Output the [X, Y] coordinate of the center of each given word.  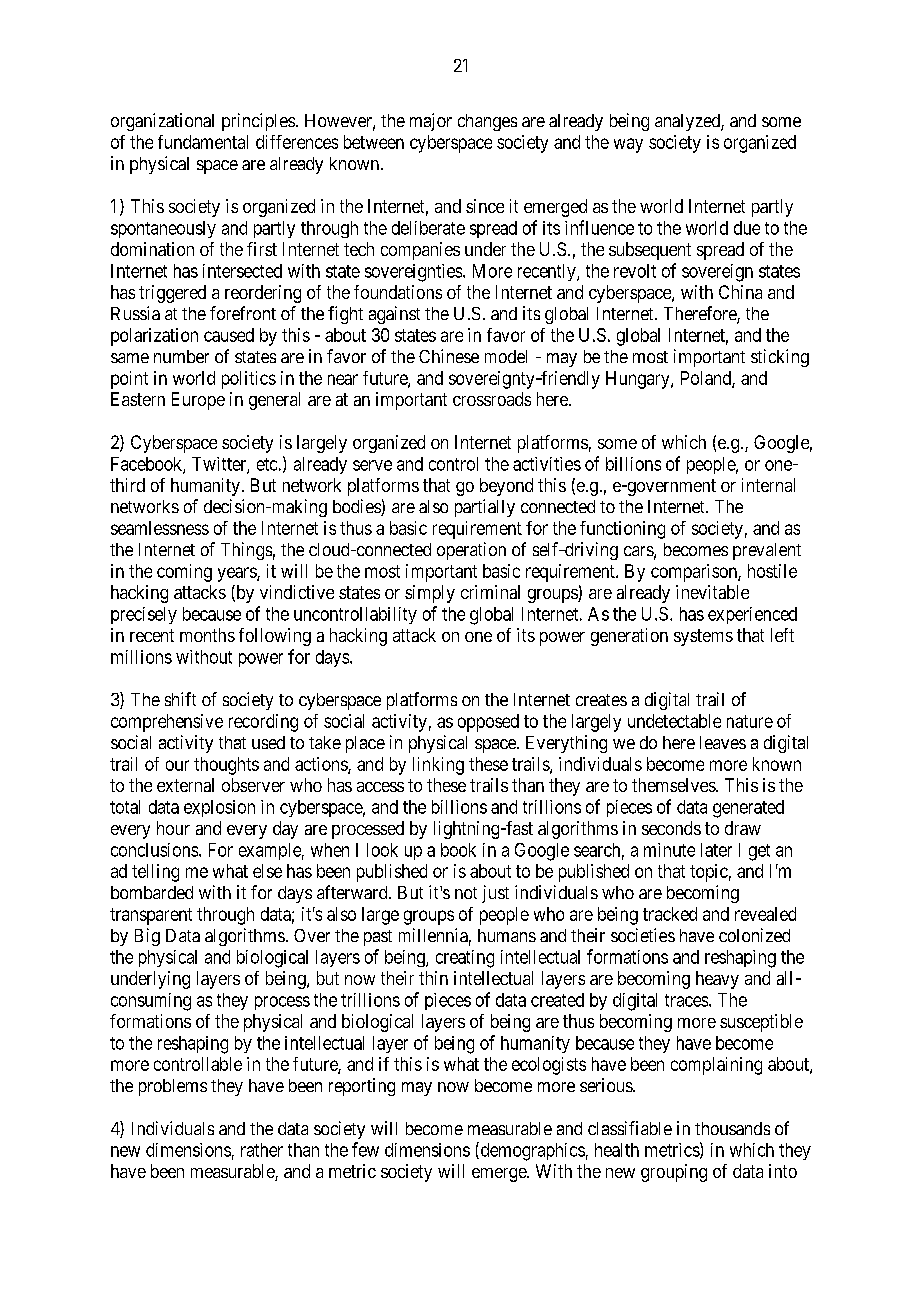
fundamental [203, 142]
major [431, 122]
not [466, 893]
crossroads [492, 399]
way [628, 145]
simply [430, 594]
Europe [198, 401]
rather [262, 1150]
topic [709, 873]
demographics [531, 1151]
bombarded [152, 892]
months [207, 635]
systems [703, 637]
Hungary [639, 380]
